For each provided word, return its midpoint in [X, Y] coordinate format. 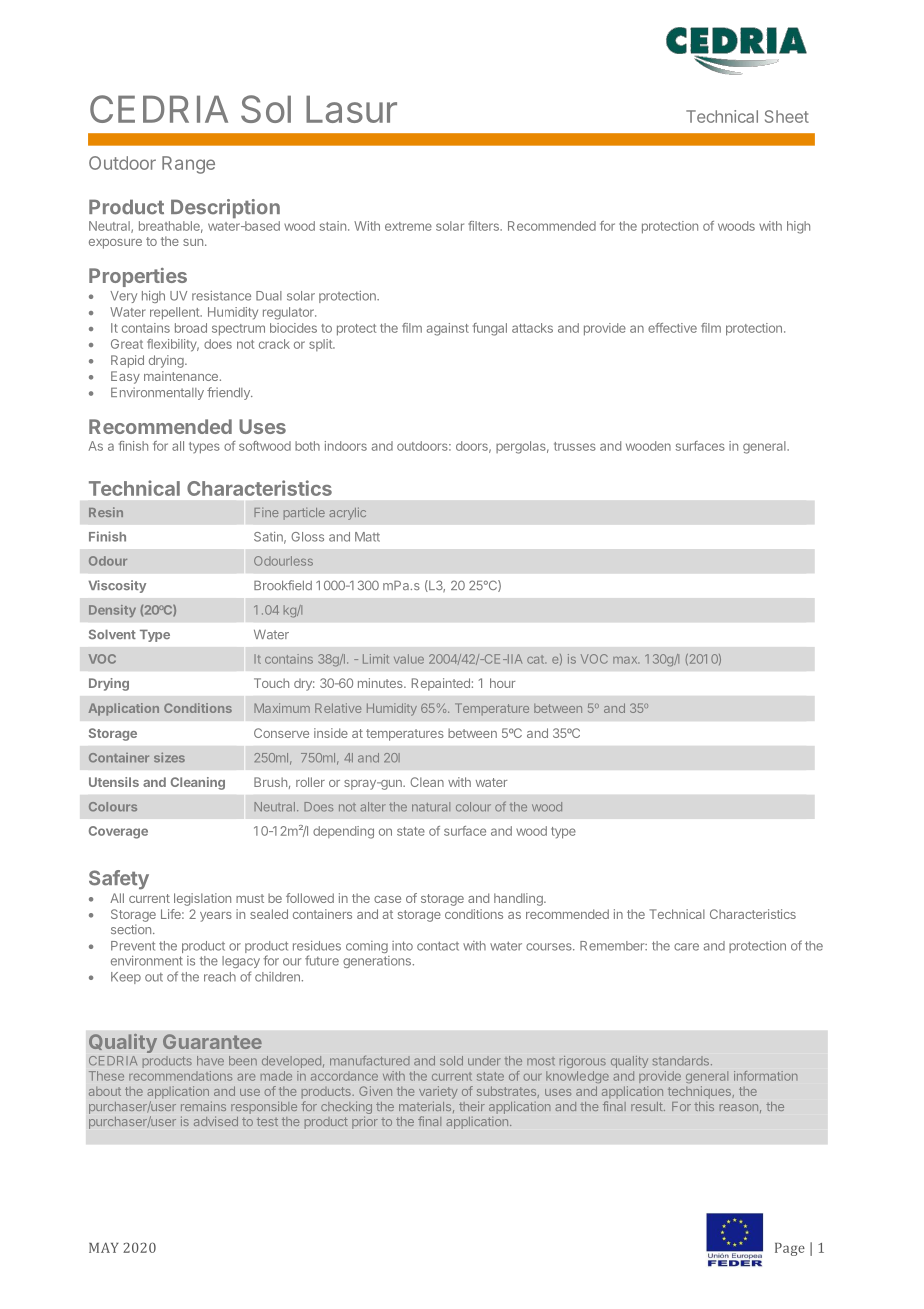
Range [188, 165]
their [472, 1106]
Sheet [787, 116]
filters [484, 226]
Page [790, 1249]
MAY [104, 1247]
